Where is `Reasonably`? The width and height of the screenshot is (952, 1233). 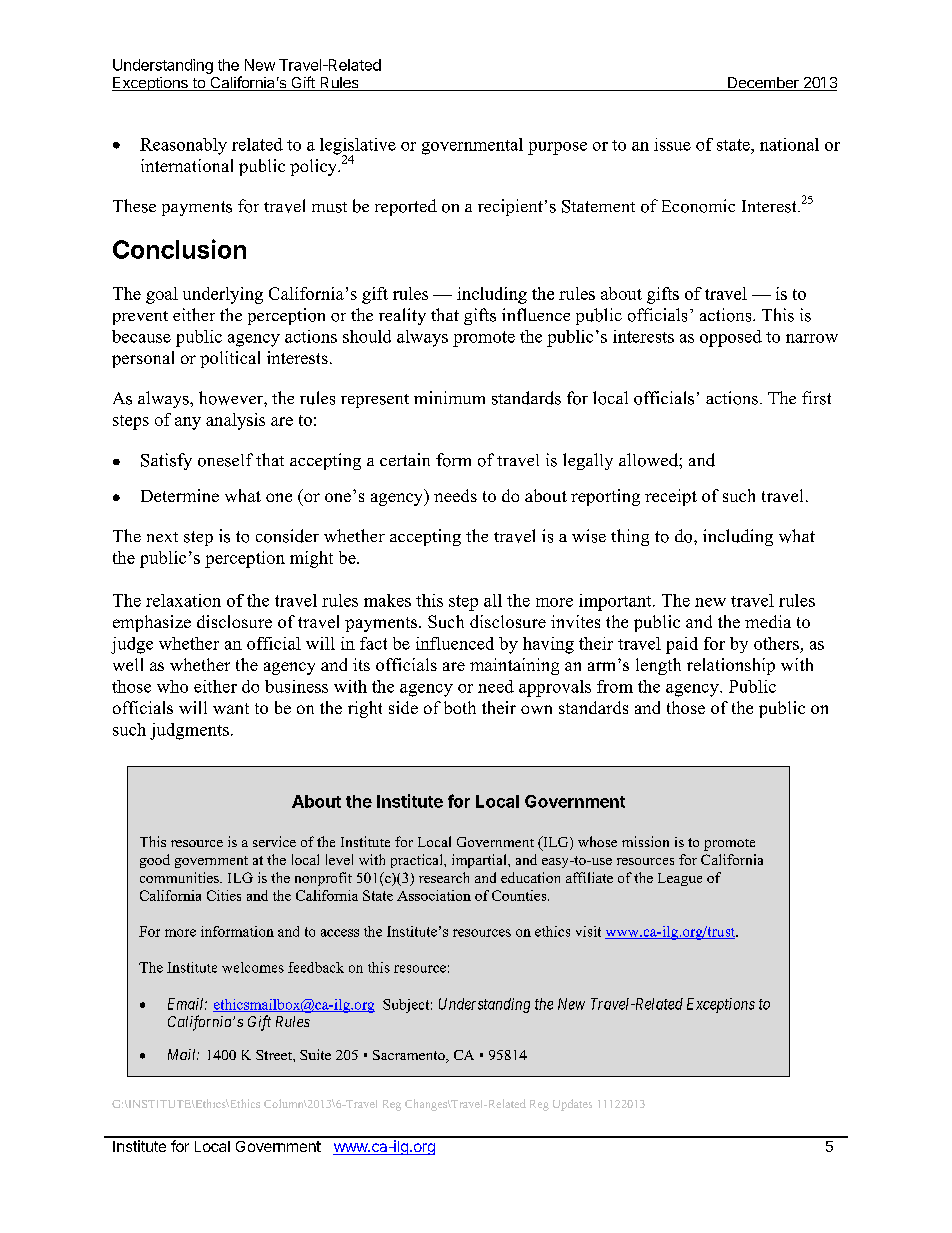 Reasonably is located at coordinates (183, 146).
